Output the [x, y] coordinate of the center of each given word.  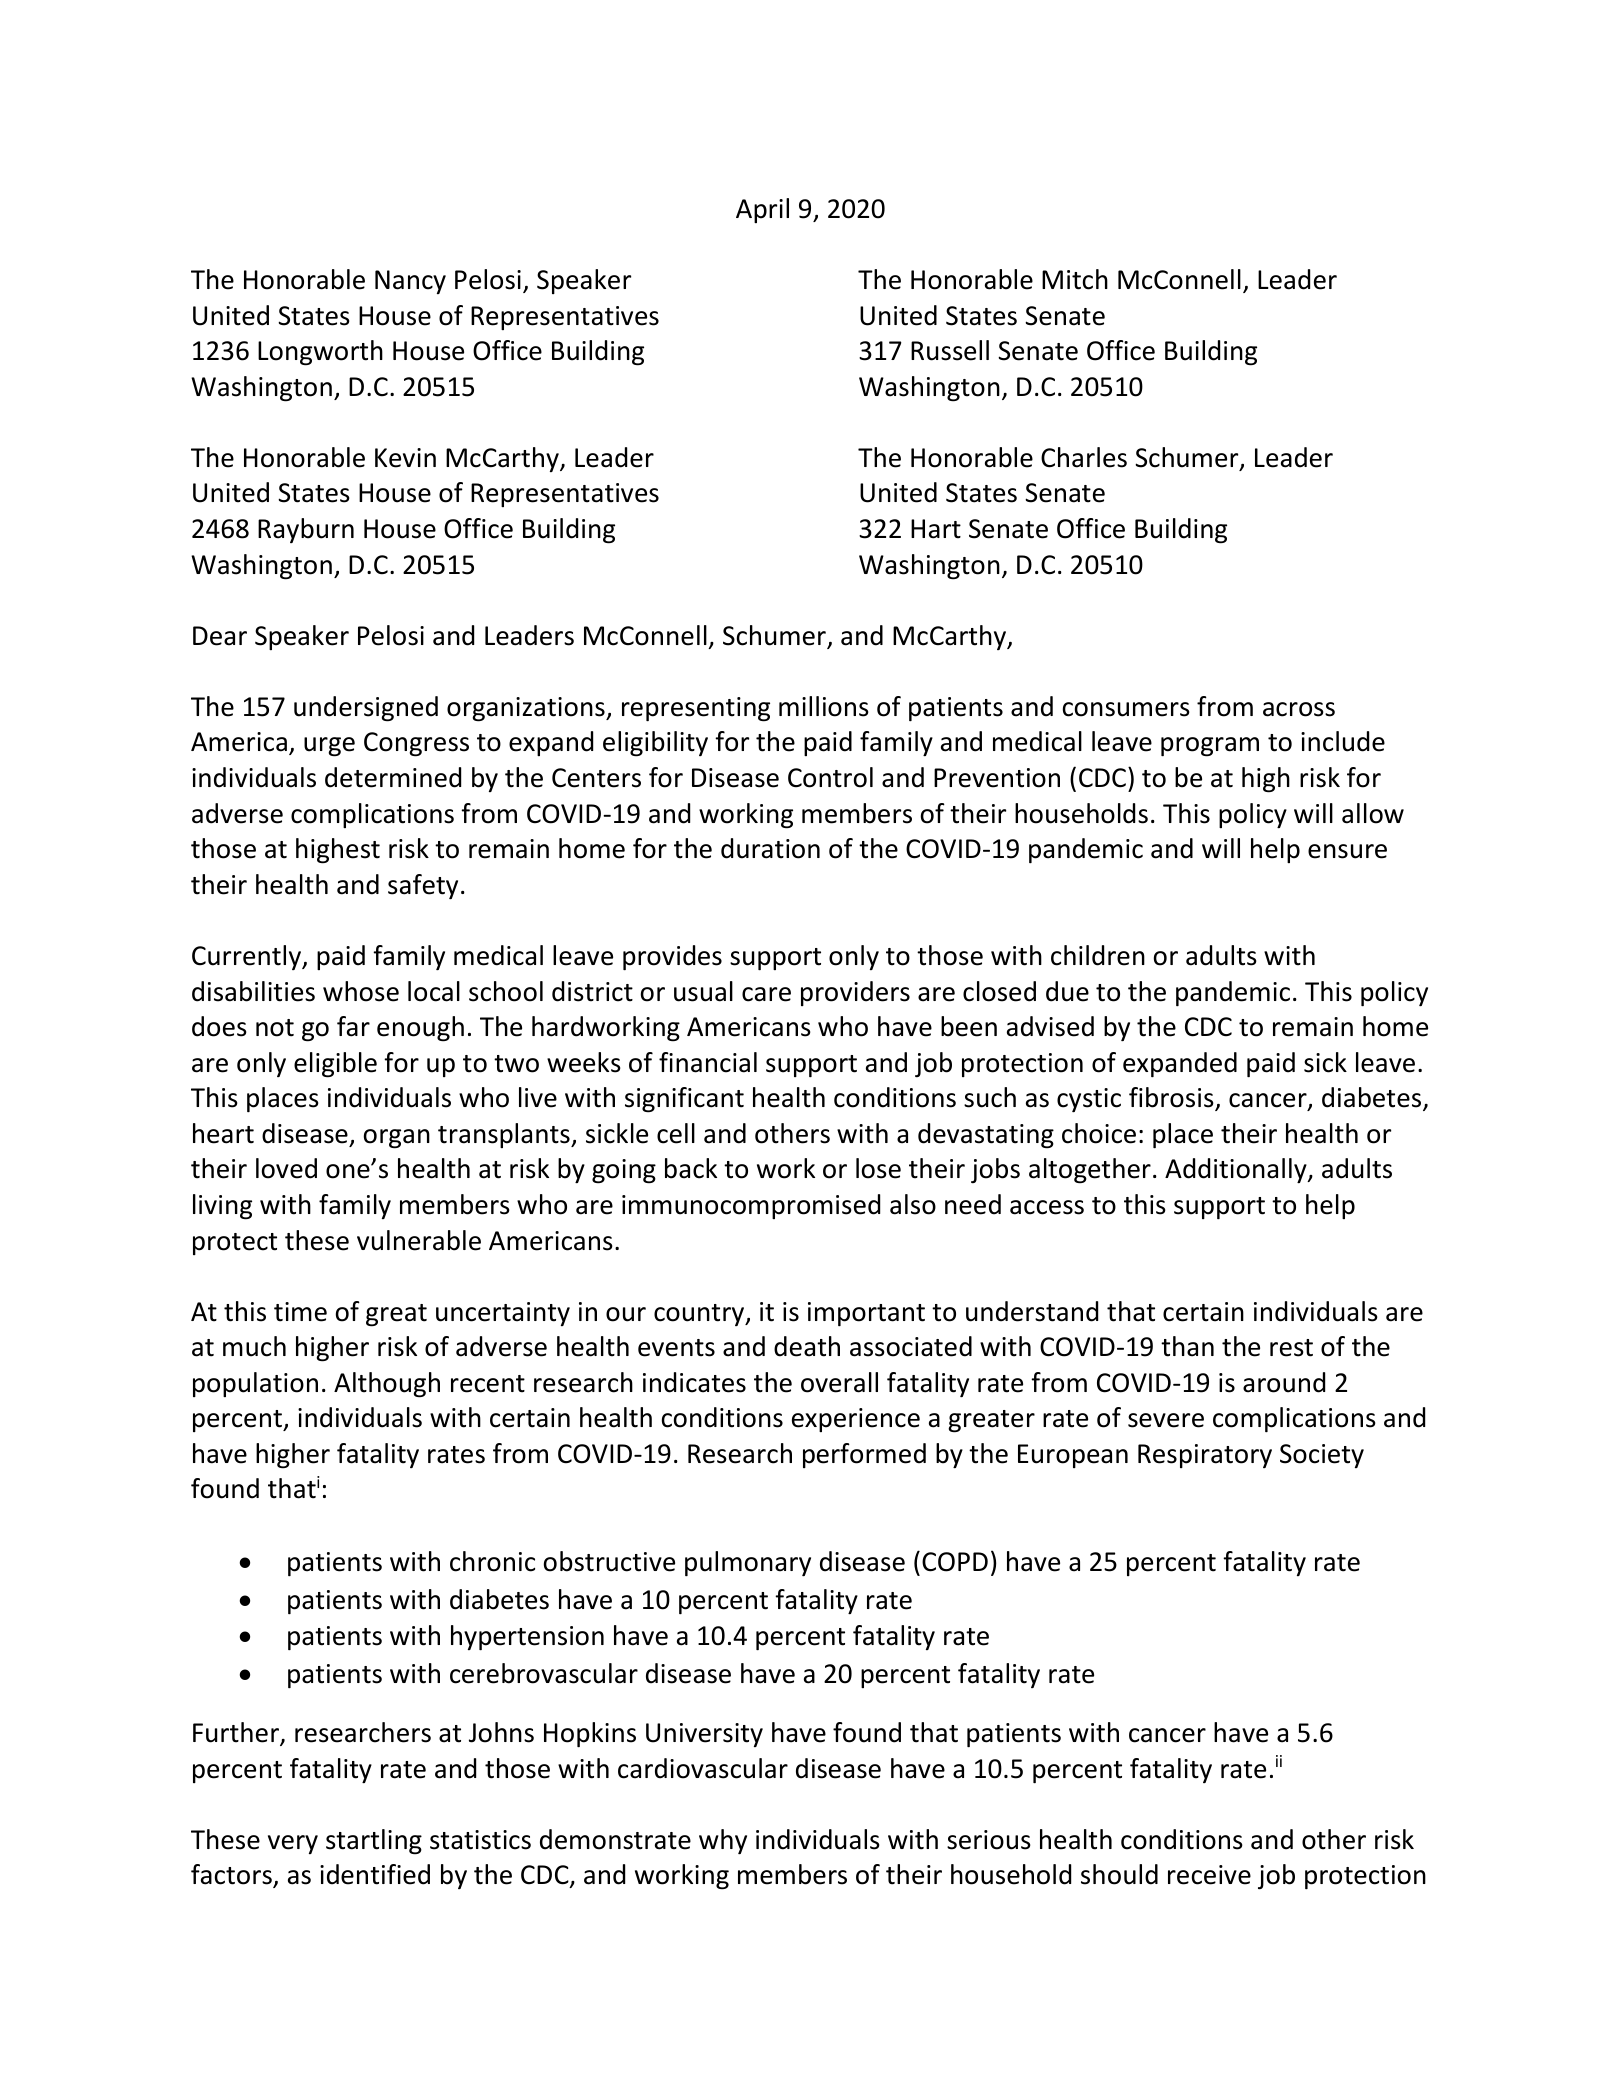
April [762, 210]
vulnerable [419, 1240]
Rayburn [306, 530]
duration [770, 848]
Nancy [410, 282]
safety [423, 886]
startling [374, 1842]
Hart [936, 529]
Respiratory [1205, 1456]
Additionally [1237, 1170]
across [1299, 709]
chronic [492, 1561]
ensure [1347, 851]
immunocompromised [751, 1206]
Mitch [1075, 279]
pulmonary [748, 1563]
